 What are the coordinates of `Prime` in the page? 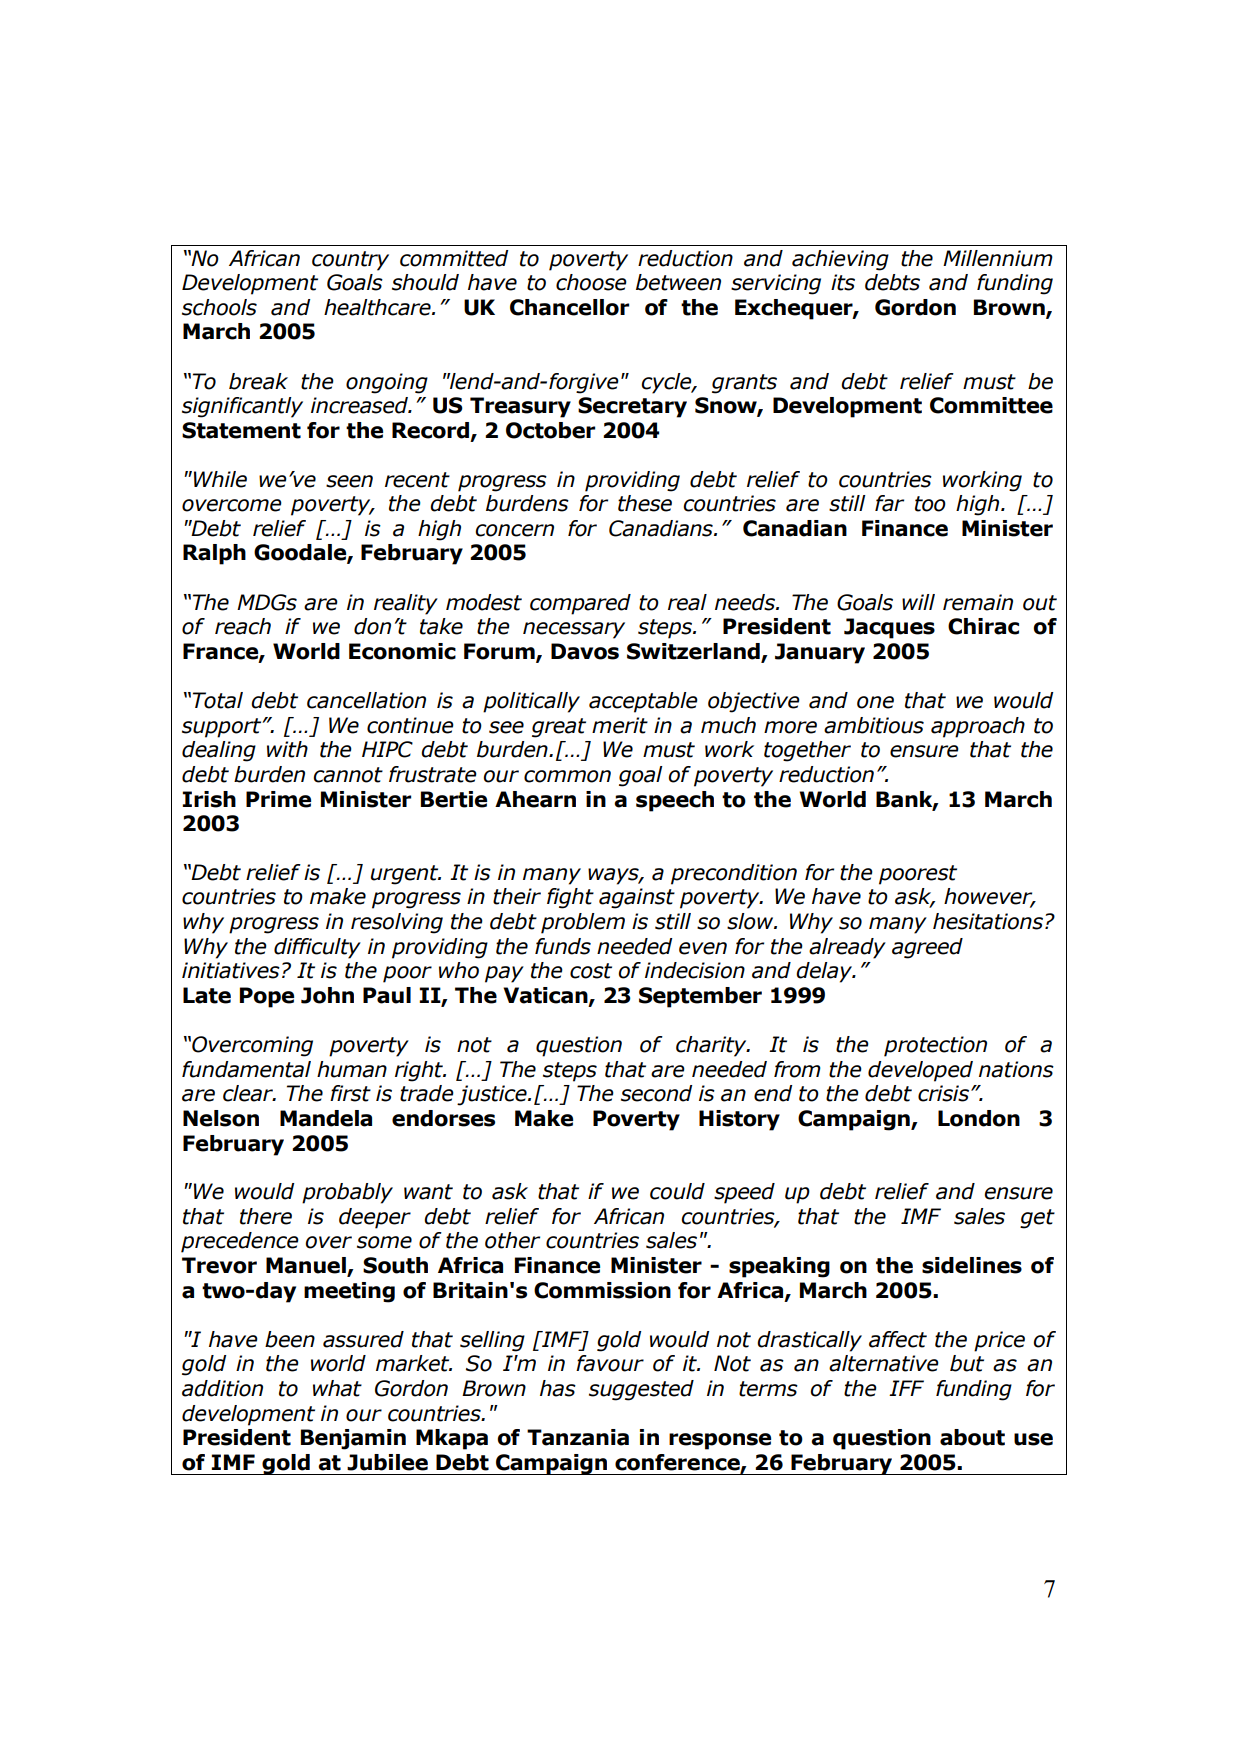 It's located at (278, 799).
